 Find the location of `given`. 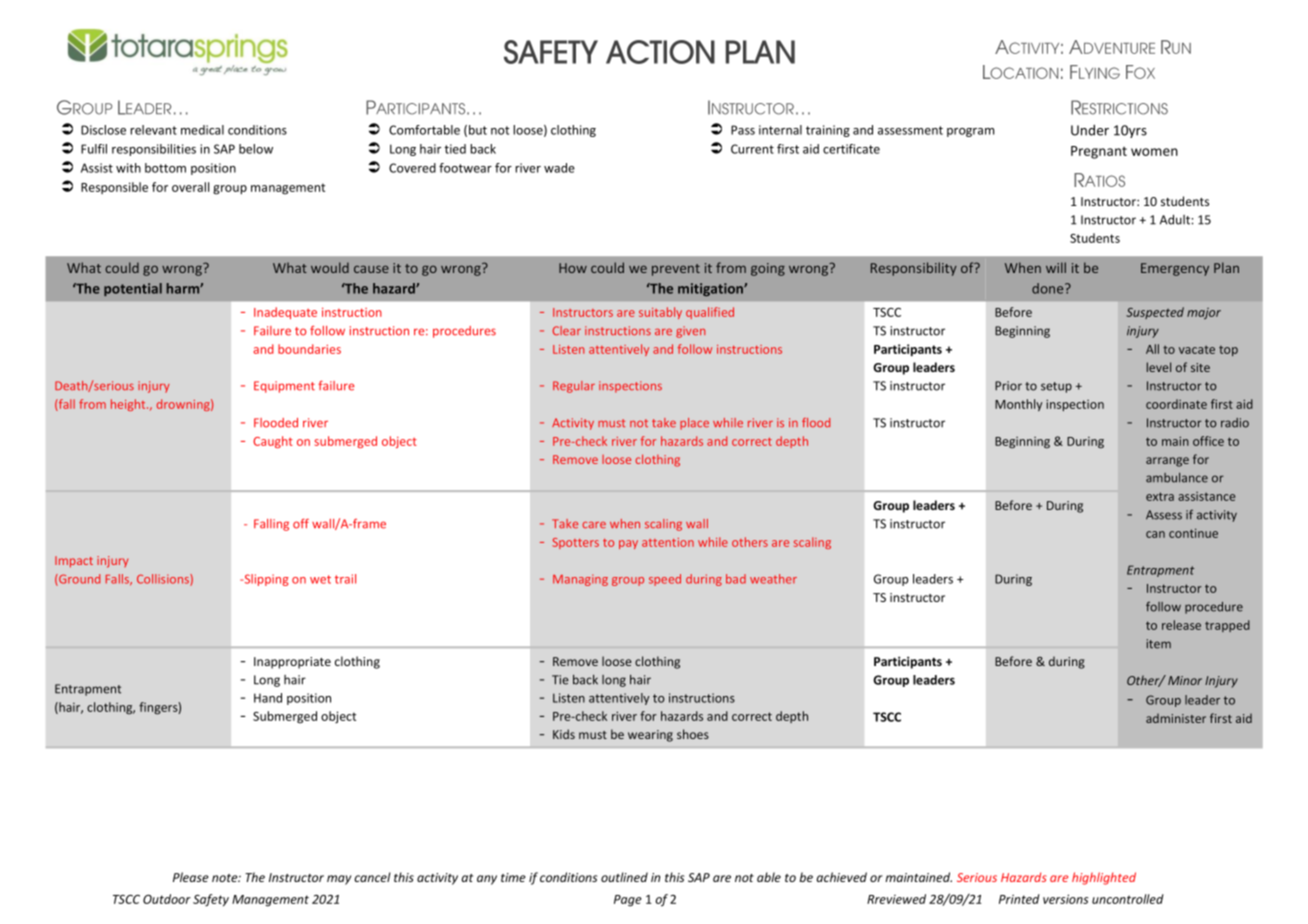

given is located at coordinates (690, 332).
